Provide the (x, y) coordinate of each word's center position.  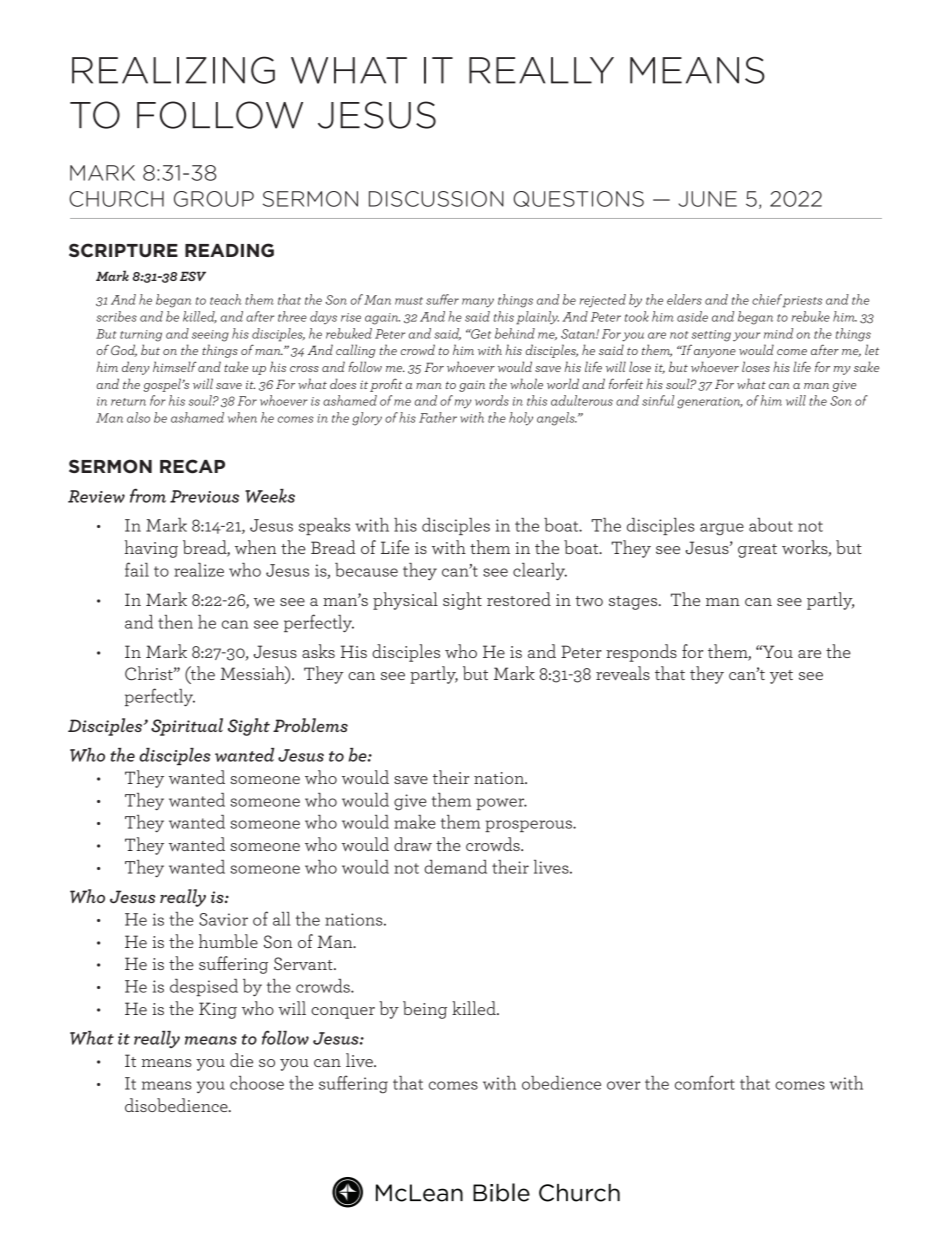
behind (515, 333)
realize (199, 570)
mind (778, 333)
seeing (210, 336)
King (218, 1010)
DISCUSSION (436, 199)
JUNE (708, 199)
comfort (705, 1082)
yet (781, 677)
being (425, 1010)
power (501, 804)
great (757, 551)
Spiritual (187, 727)
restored (519, 599)
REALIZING (173, 70)
